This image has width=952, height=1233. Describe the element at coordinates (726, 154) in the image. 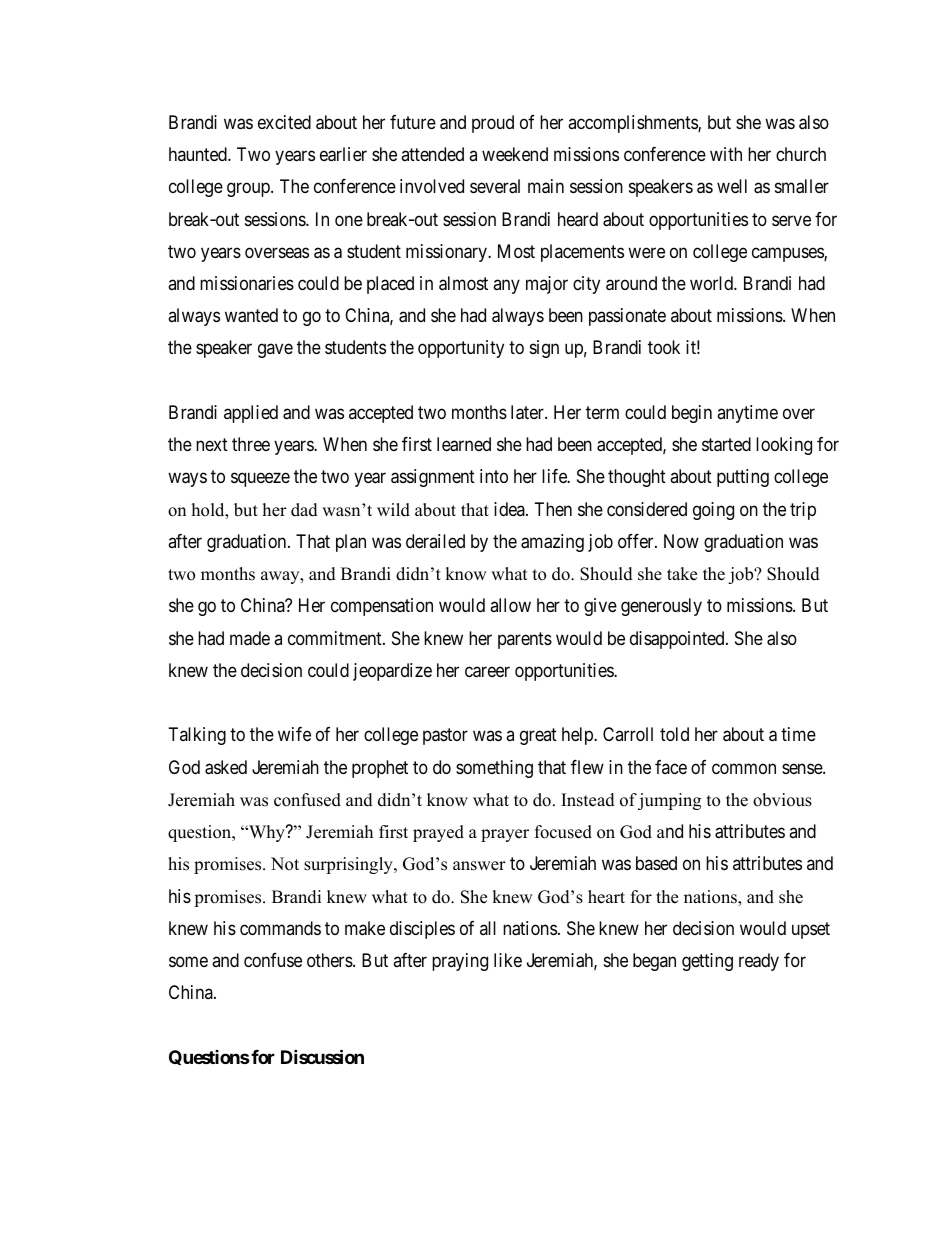

I see `with` at that location.
